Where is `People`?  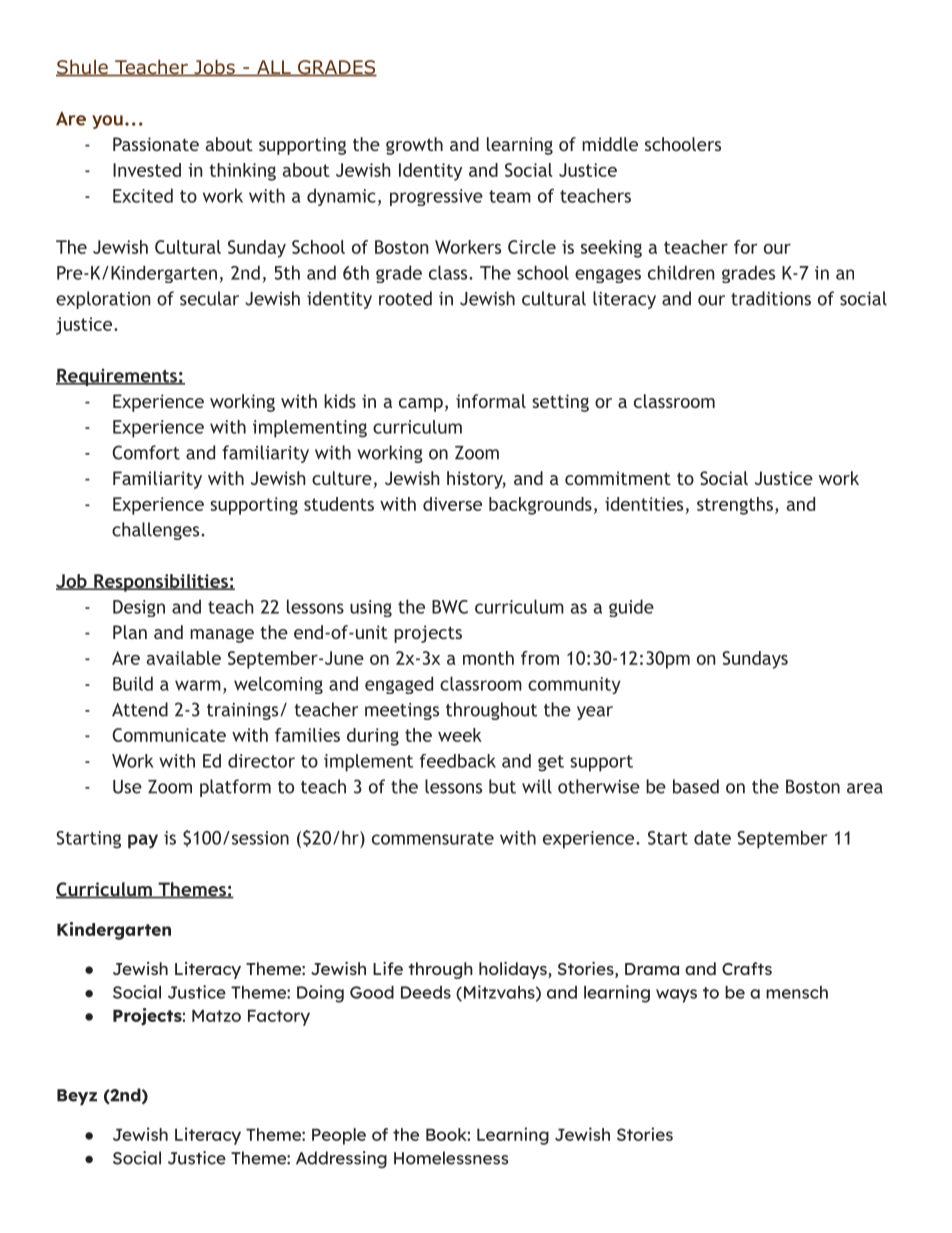
People is located at coordinates (339, 1136).
